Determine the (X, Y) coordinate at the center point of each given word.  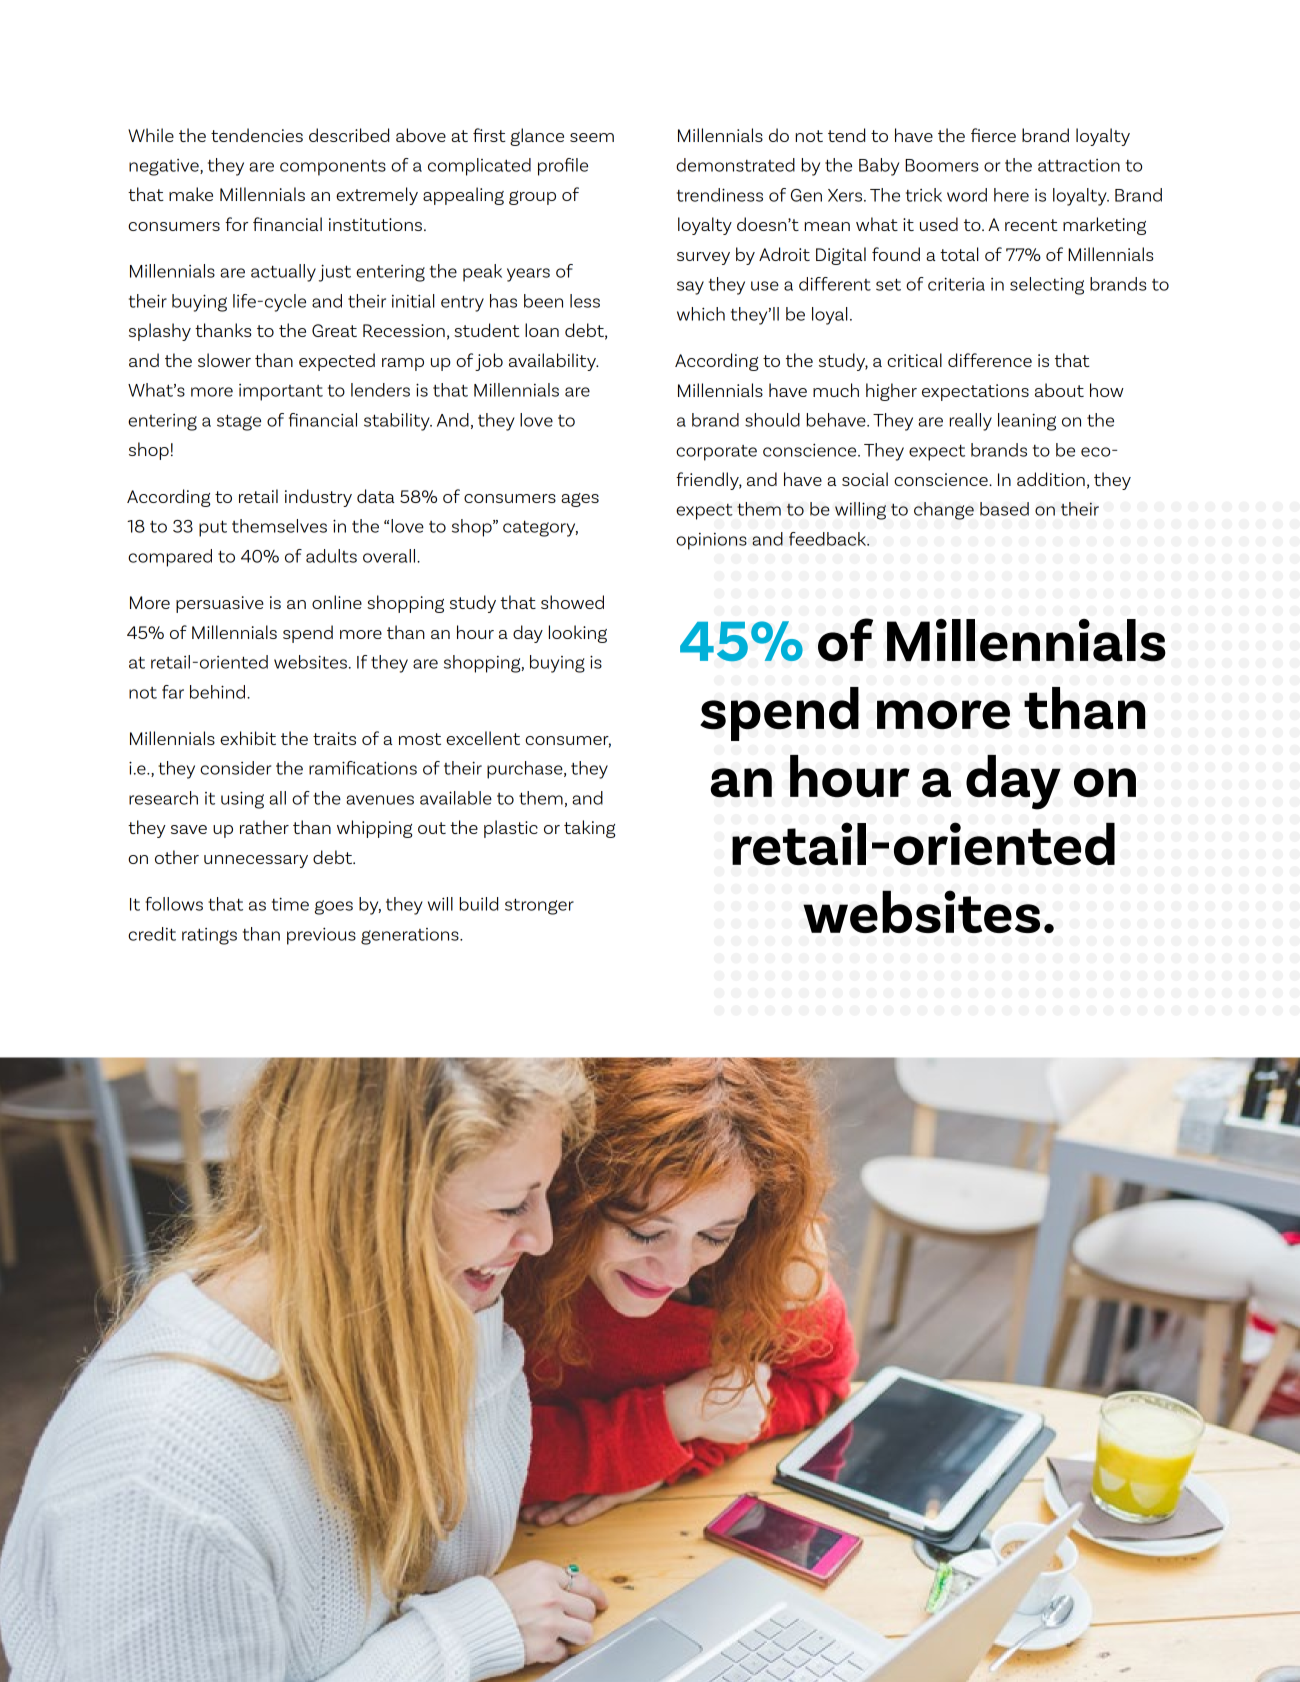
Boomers (941, 165)
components (333, 168)
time (290, 904)
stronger (539, 906)
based (1004, 509)
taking (589, 829)
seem (592, 137)
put (213, 528)
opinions (711, 541)
